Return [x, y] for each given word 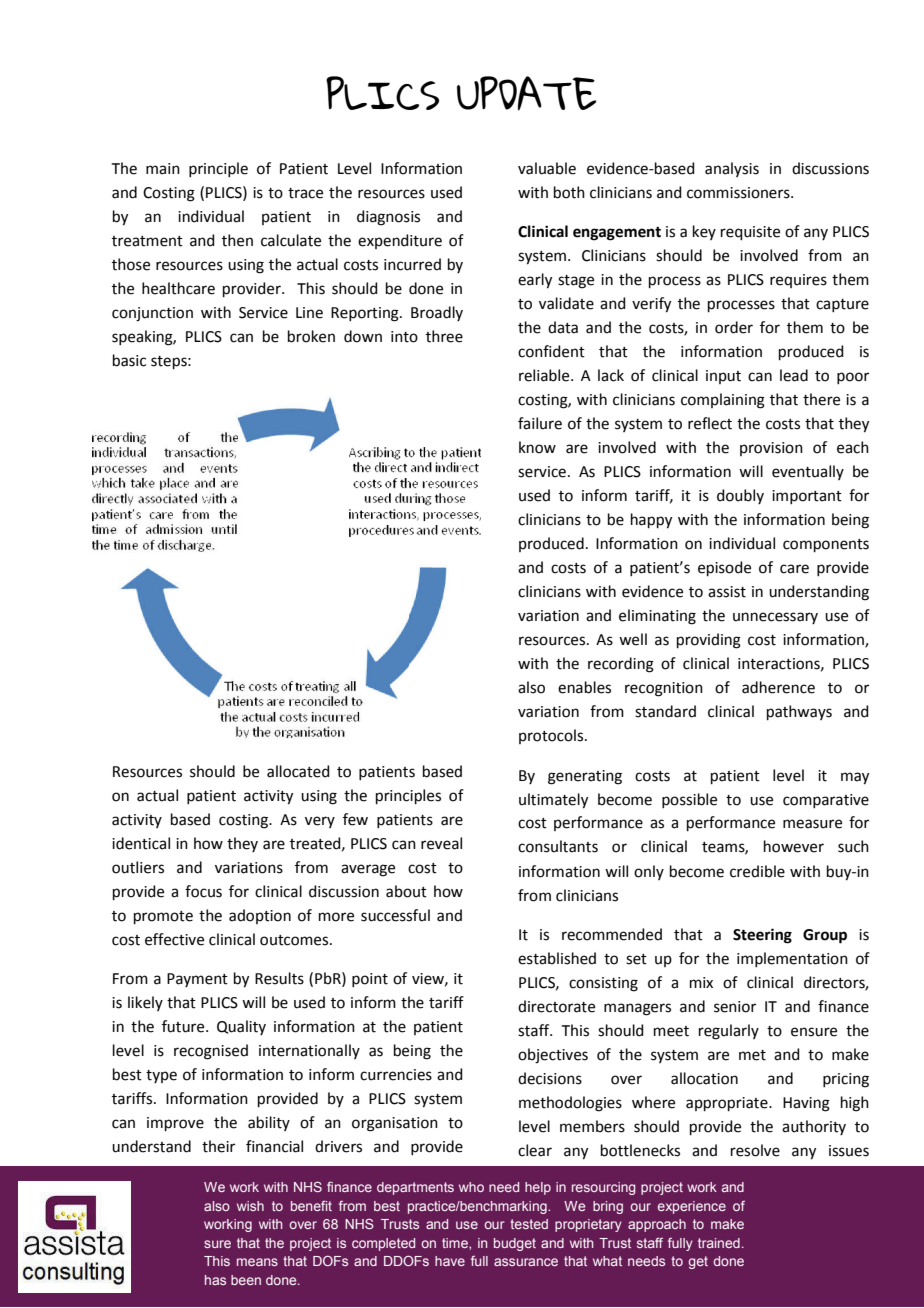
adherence [778, 687]
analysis [732, 169]
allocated [298, 771]
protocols [552, 736]
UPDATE [526, 93]
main [163, 169]
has [215, 1280]
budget [515, 1244]
